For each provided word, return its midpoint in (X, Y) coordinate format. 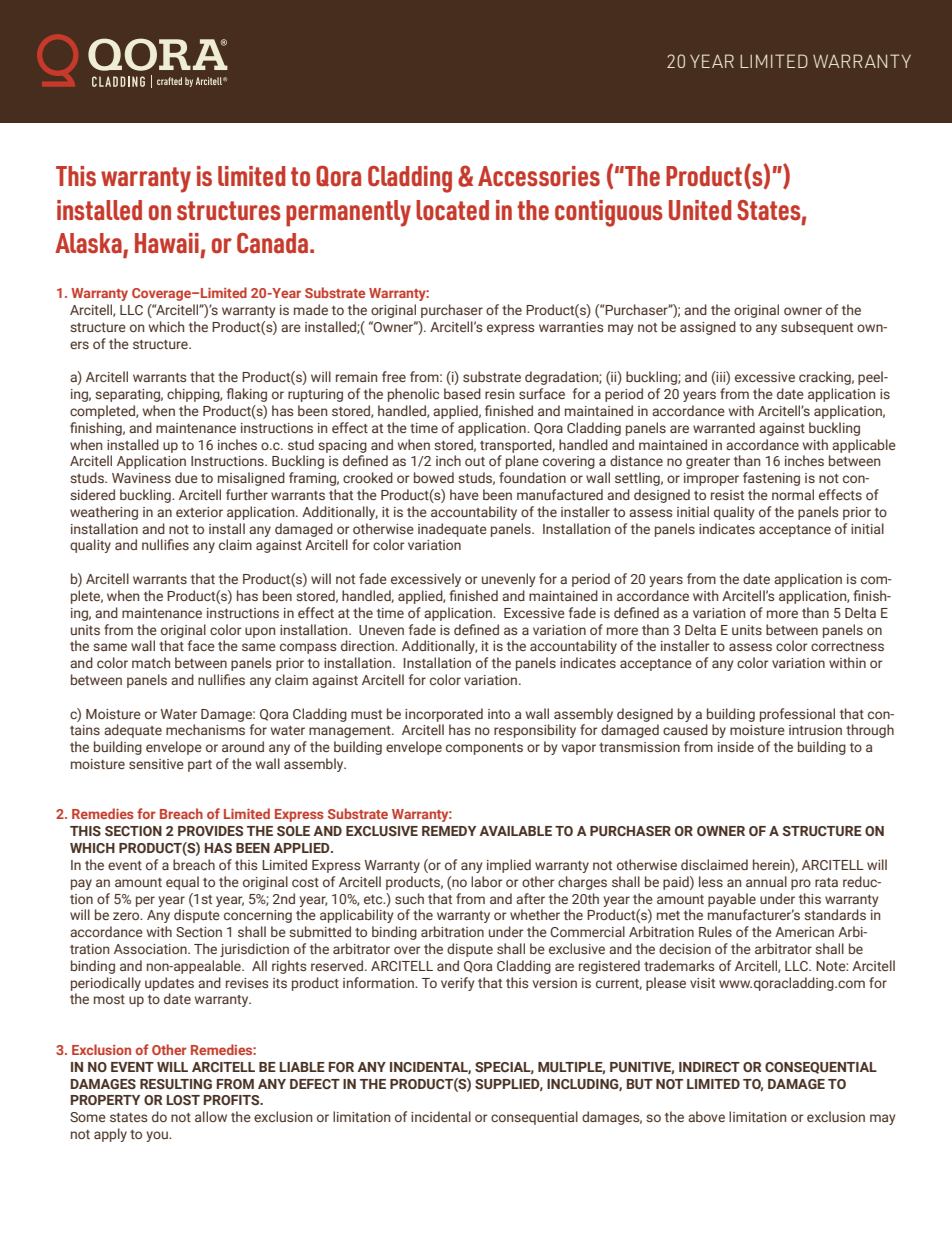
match (151, 662)
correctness (847, 646)
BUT (640, 1084)
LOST (183, 1100)
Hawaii (167, 243)
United (700, 210)
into (499, 714)
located (452, 210)
